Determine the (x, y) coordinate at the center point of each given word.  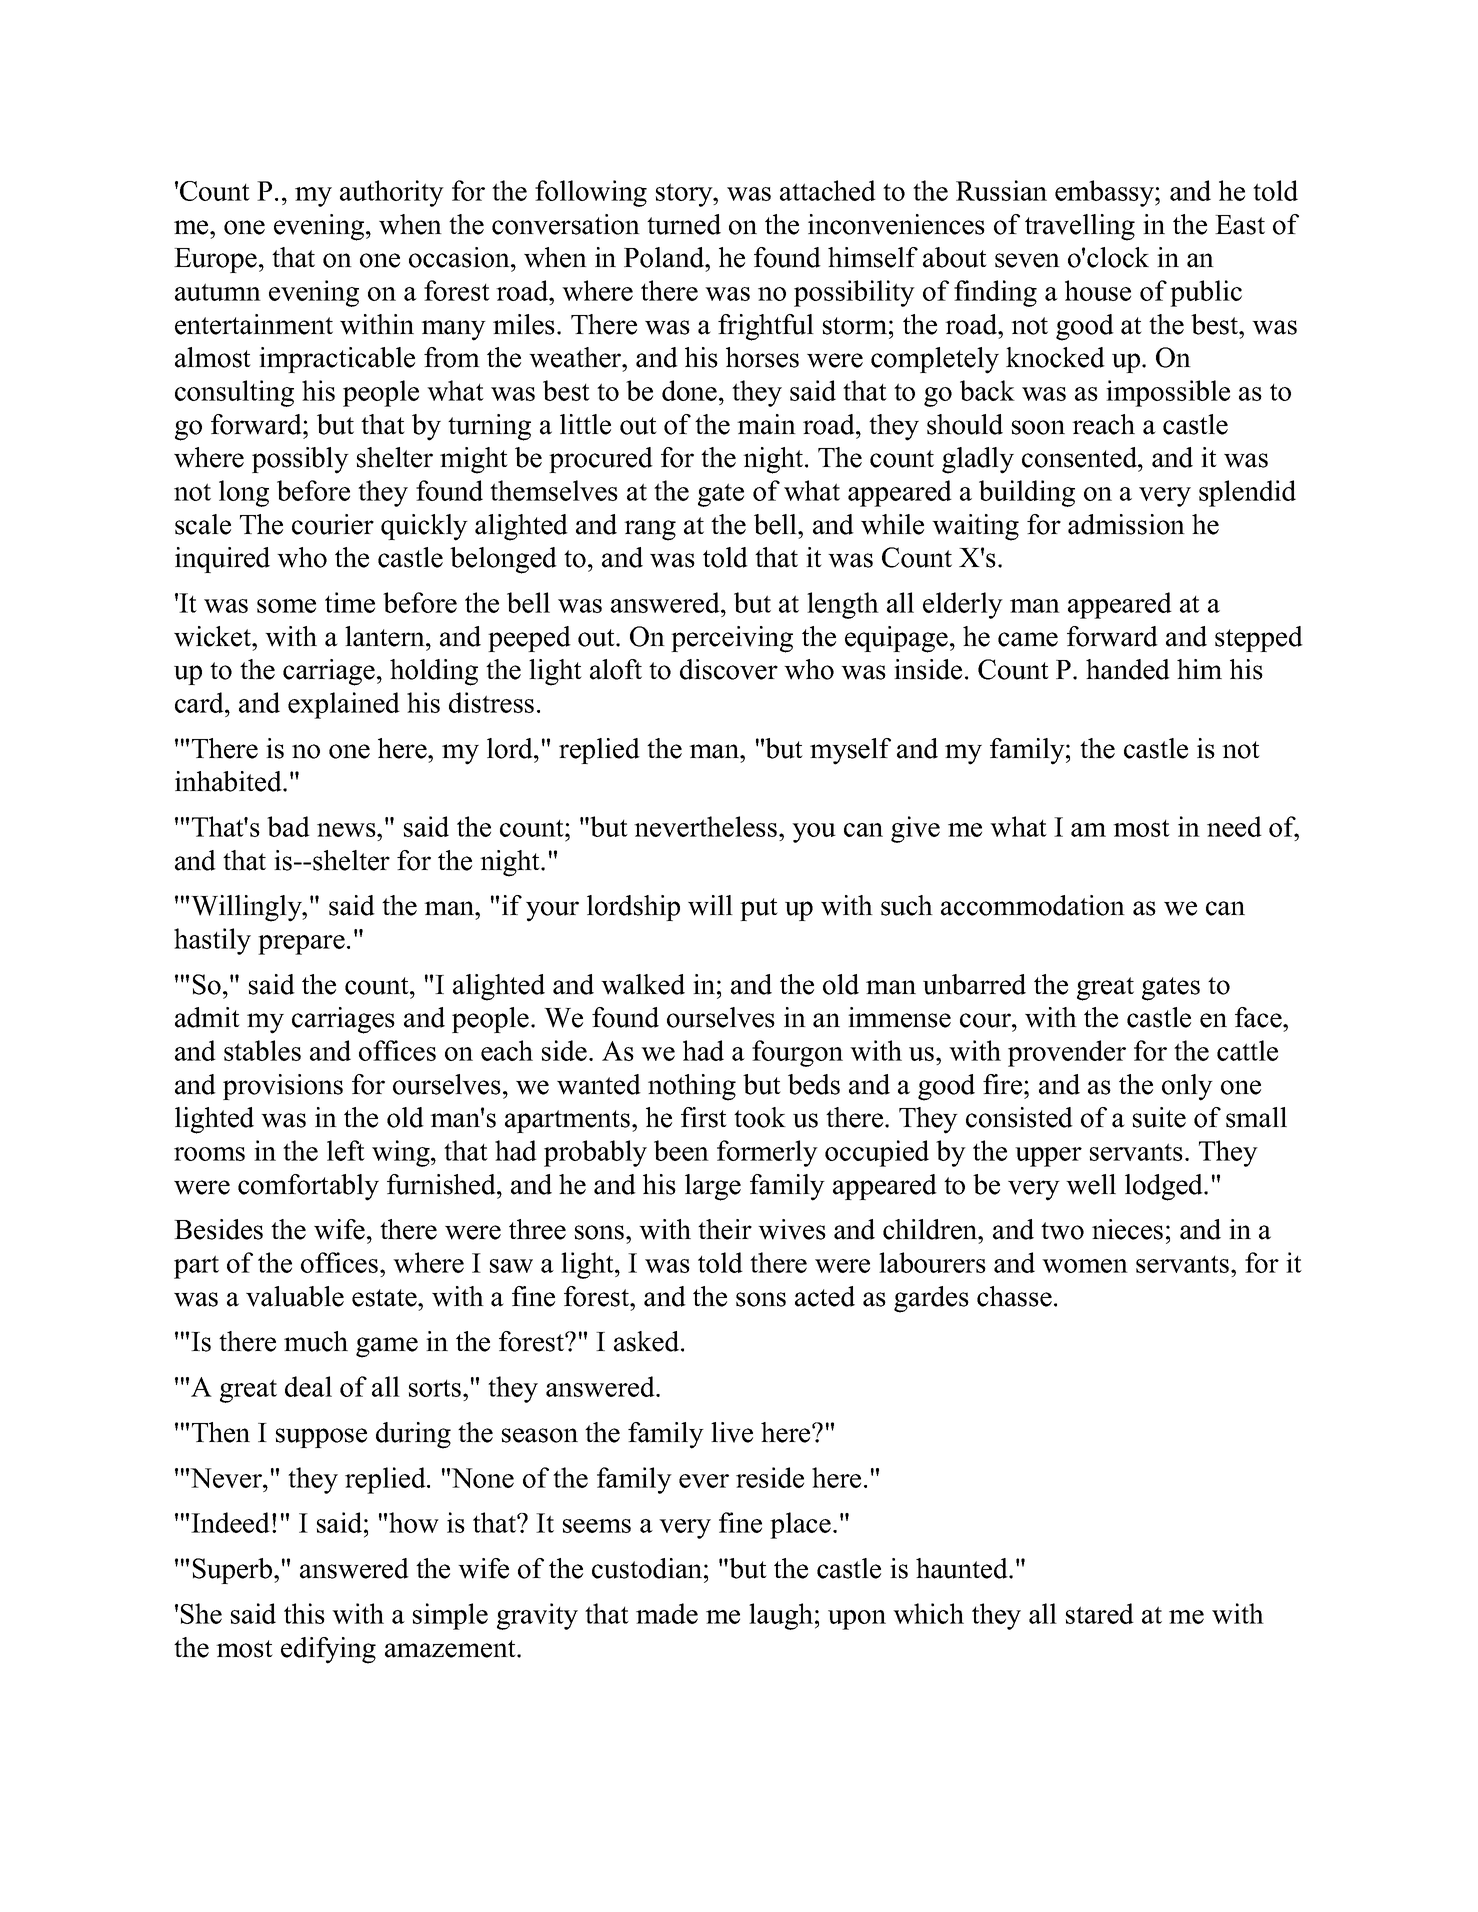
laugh (781, 1616)
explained (344, 705)
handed (1128, 669)
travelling (1080, 227)
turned (684, 224)
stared (1100, 1613)
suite (1159, 1117)
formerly (767, 1153)
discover (729, 669)
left (346, 1150)
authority (392, 193)
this (304, 1613)
